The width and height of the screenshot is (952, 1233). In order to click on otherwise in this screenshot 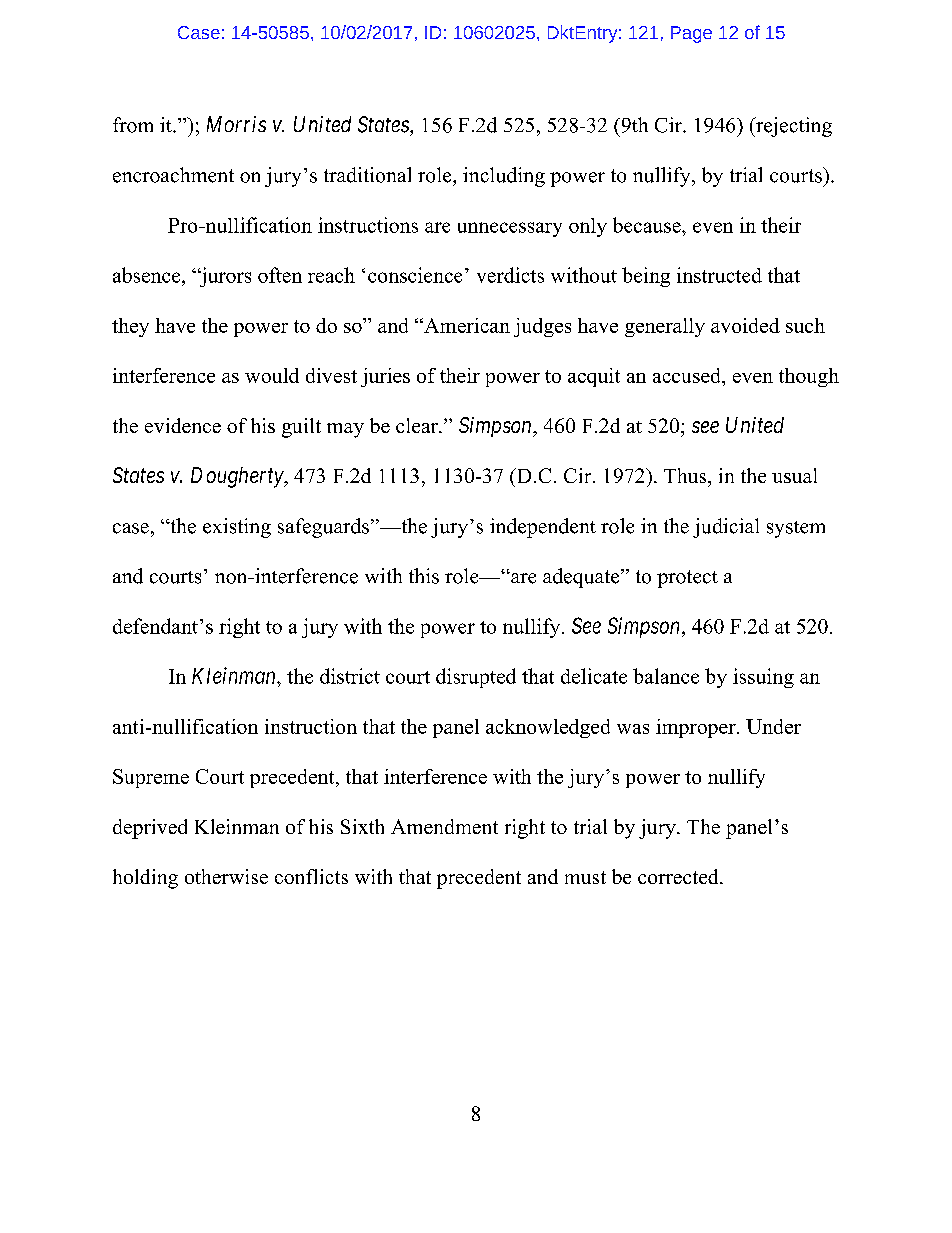, I will do `click(226, 876)`.
